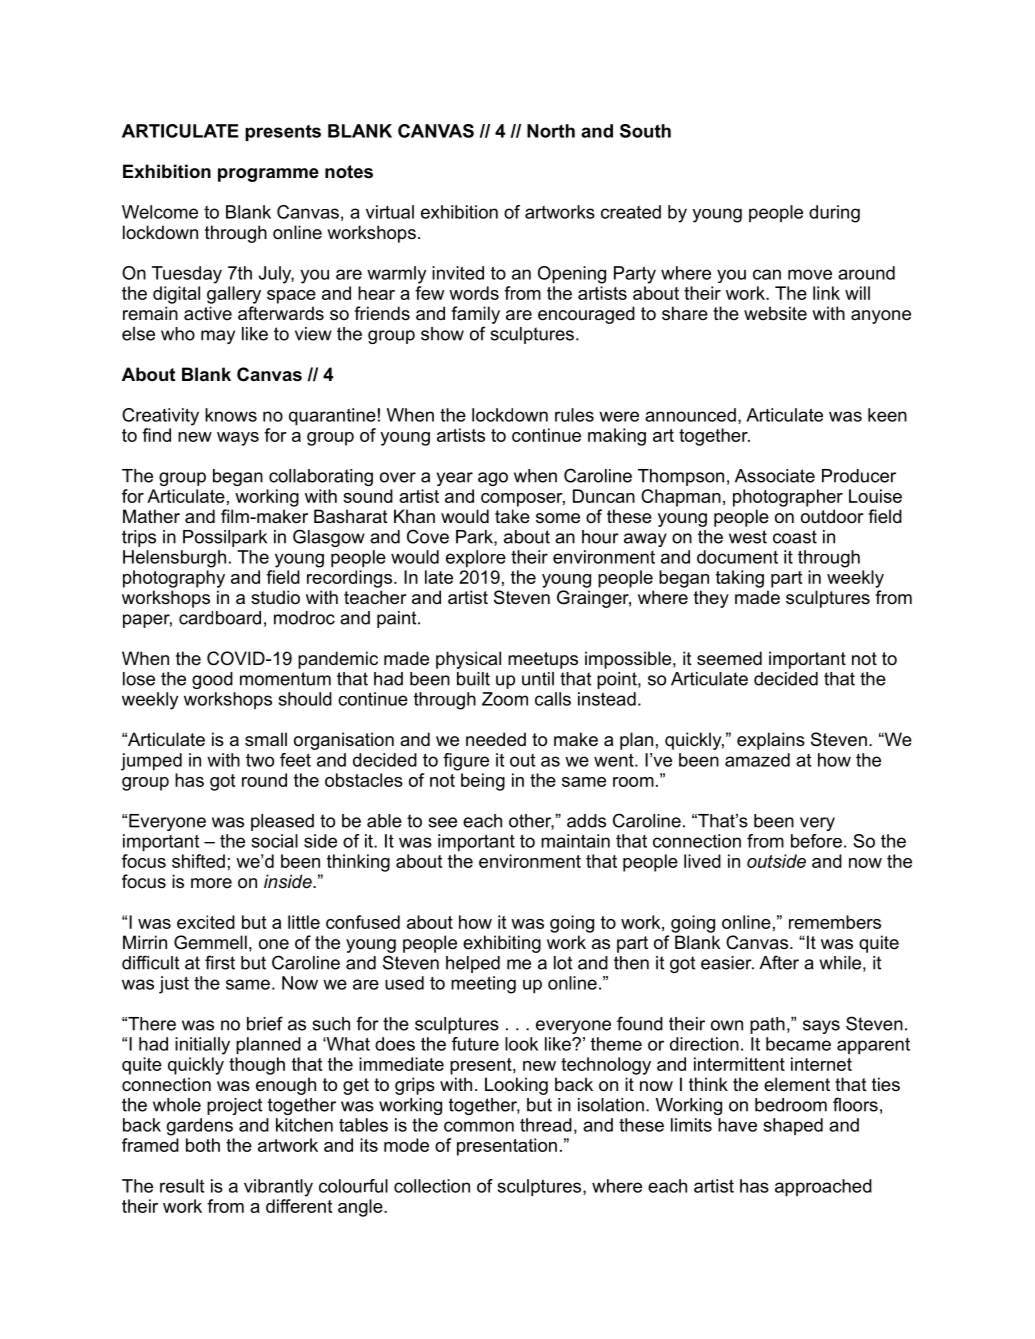 This document has width=1035, height=1339. I want to click on programme, so click(268, 175).
